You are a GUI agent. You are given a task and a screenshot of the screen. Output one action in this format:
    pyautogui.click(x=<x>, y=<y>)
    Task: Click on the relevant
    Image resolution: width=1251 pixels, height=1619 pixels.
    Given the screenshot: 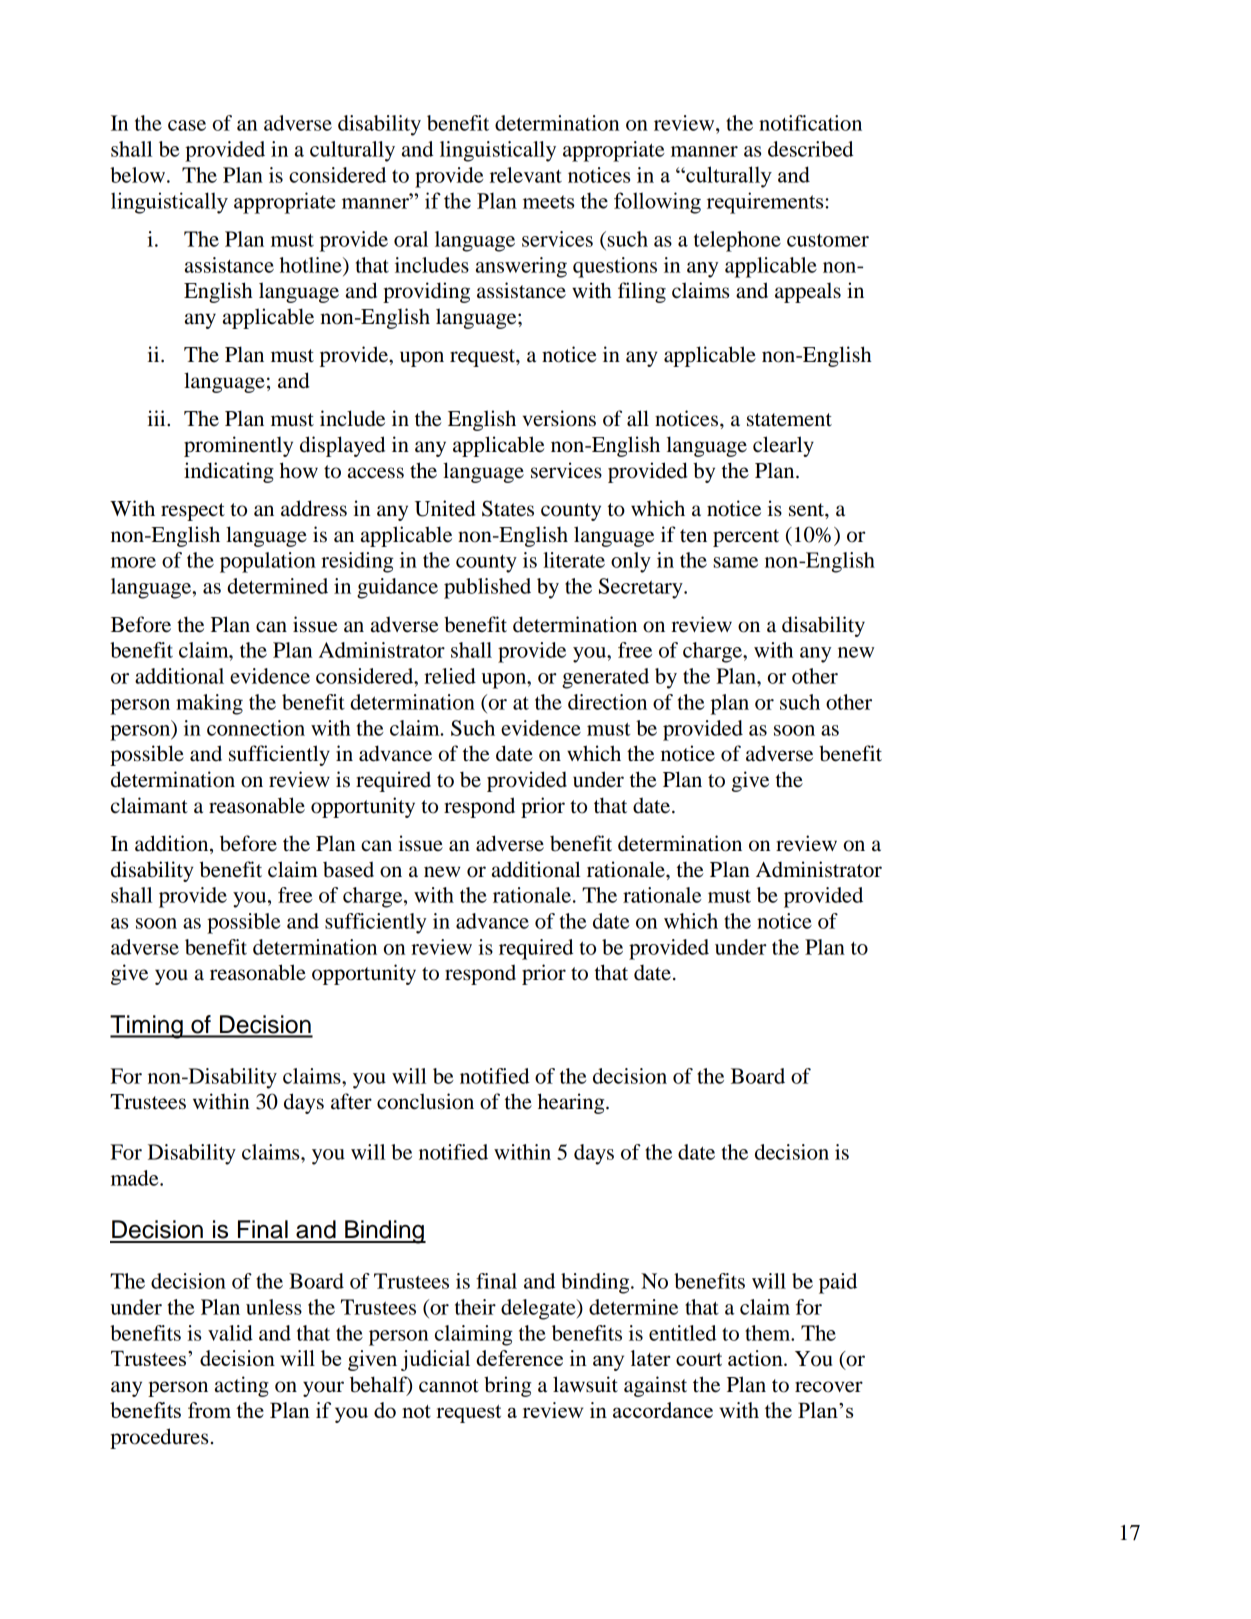 What is the action you would take?
    pyautogui.click(x=526, y=175)
